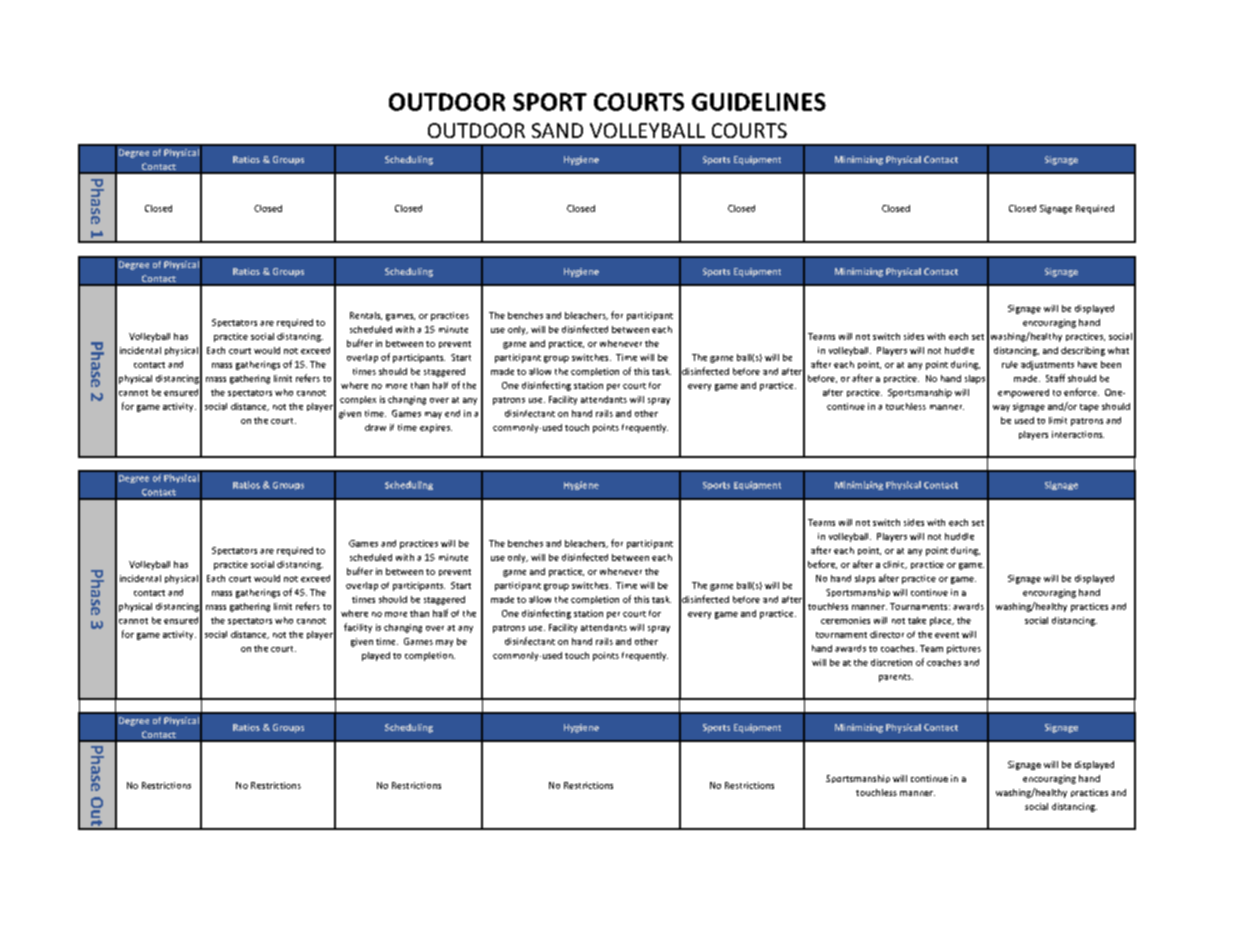 Image resolution: width=1233 pixels, height=952 pixels. What do you see at coordinates (1118, 350) in the screenshot?
I see `what` at bounding box center [1118, 350].
